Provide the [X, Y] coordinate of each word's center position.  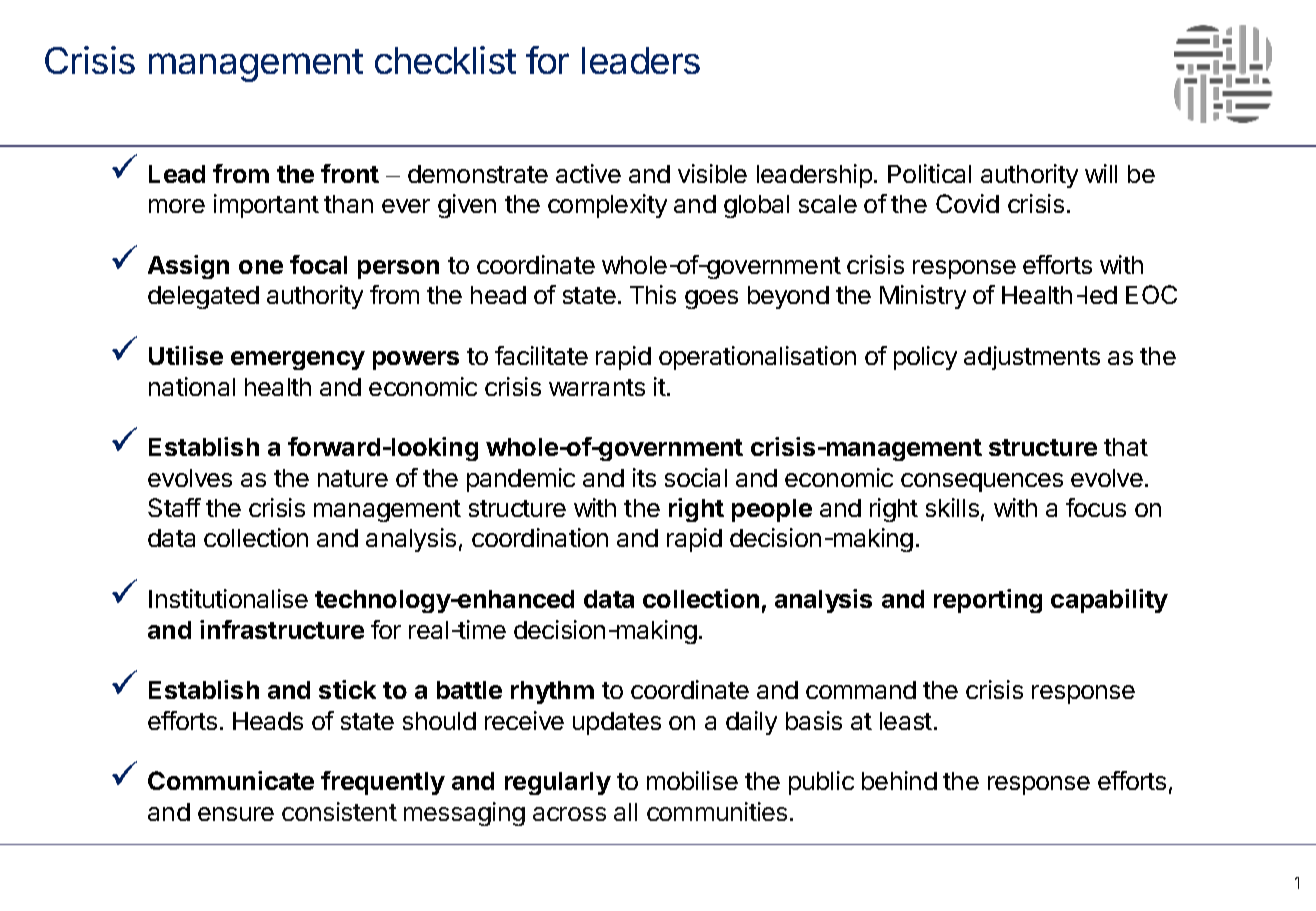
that [1126, 447]
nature [353, 478]
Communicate [231, 780]
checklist [445, 60]
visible [712, 173]
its [644, 477]
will [1101, 173]
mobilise [692, 780]
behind [899, 780]
